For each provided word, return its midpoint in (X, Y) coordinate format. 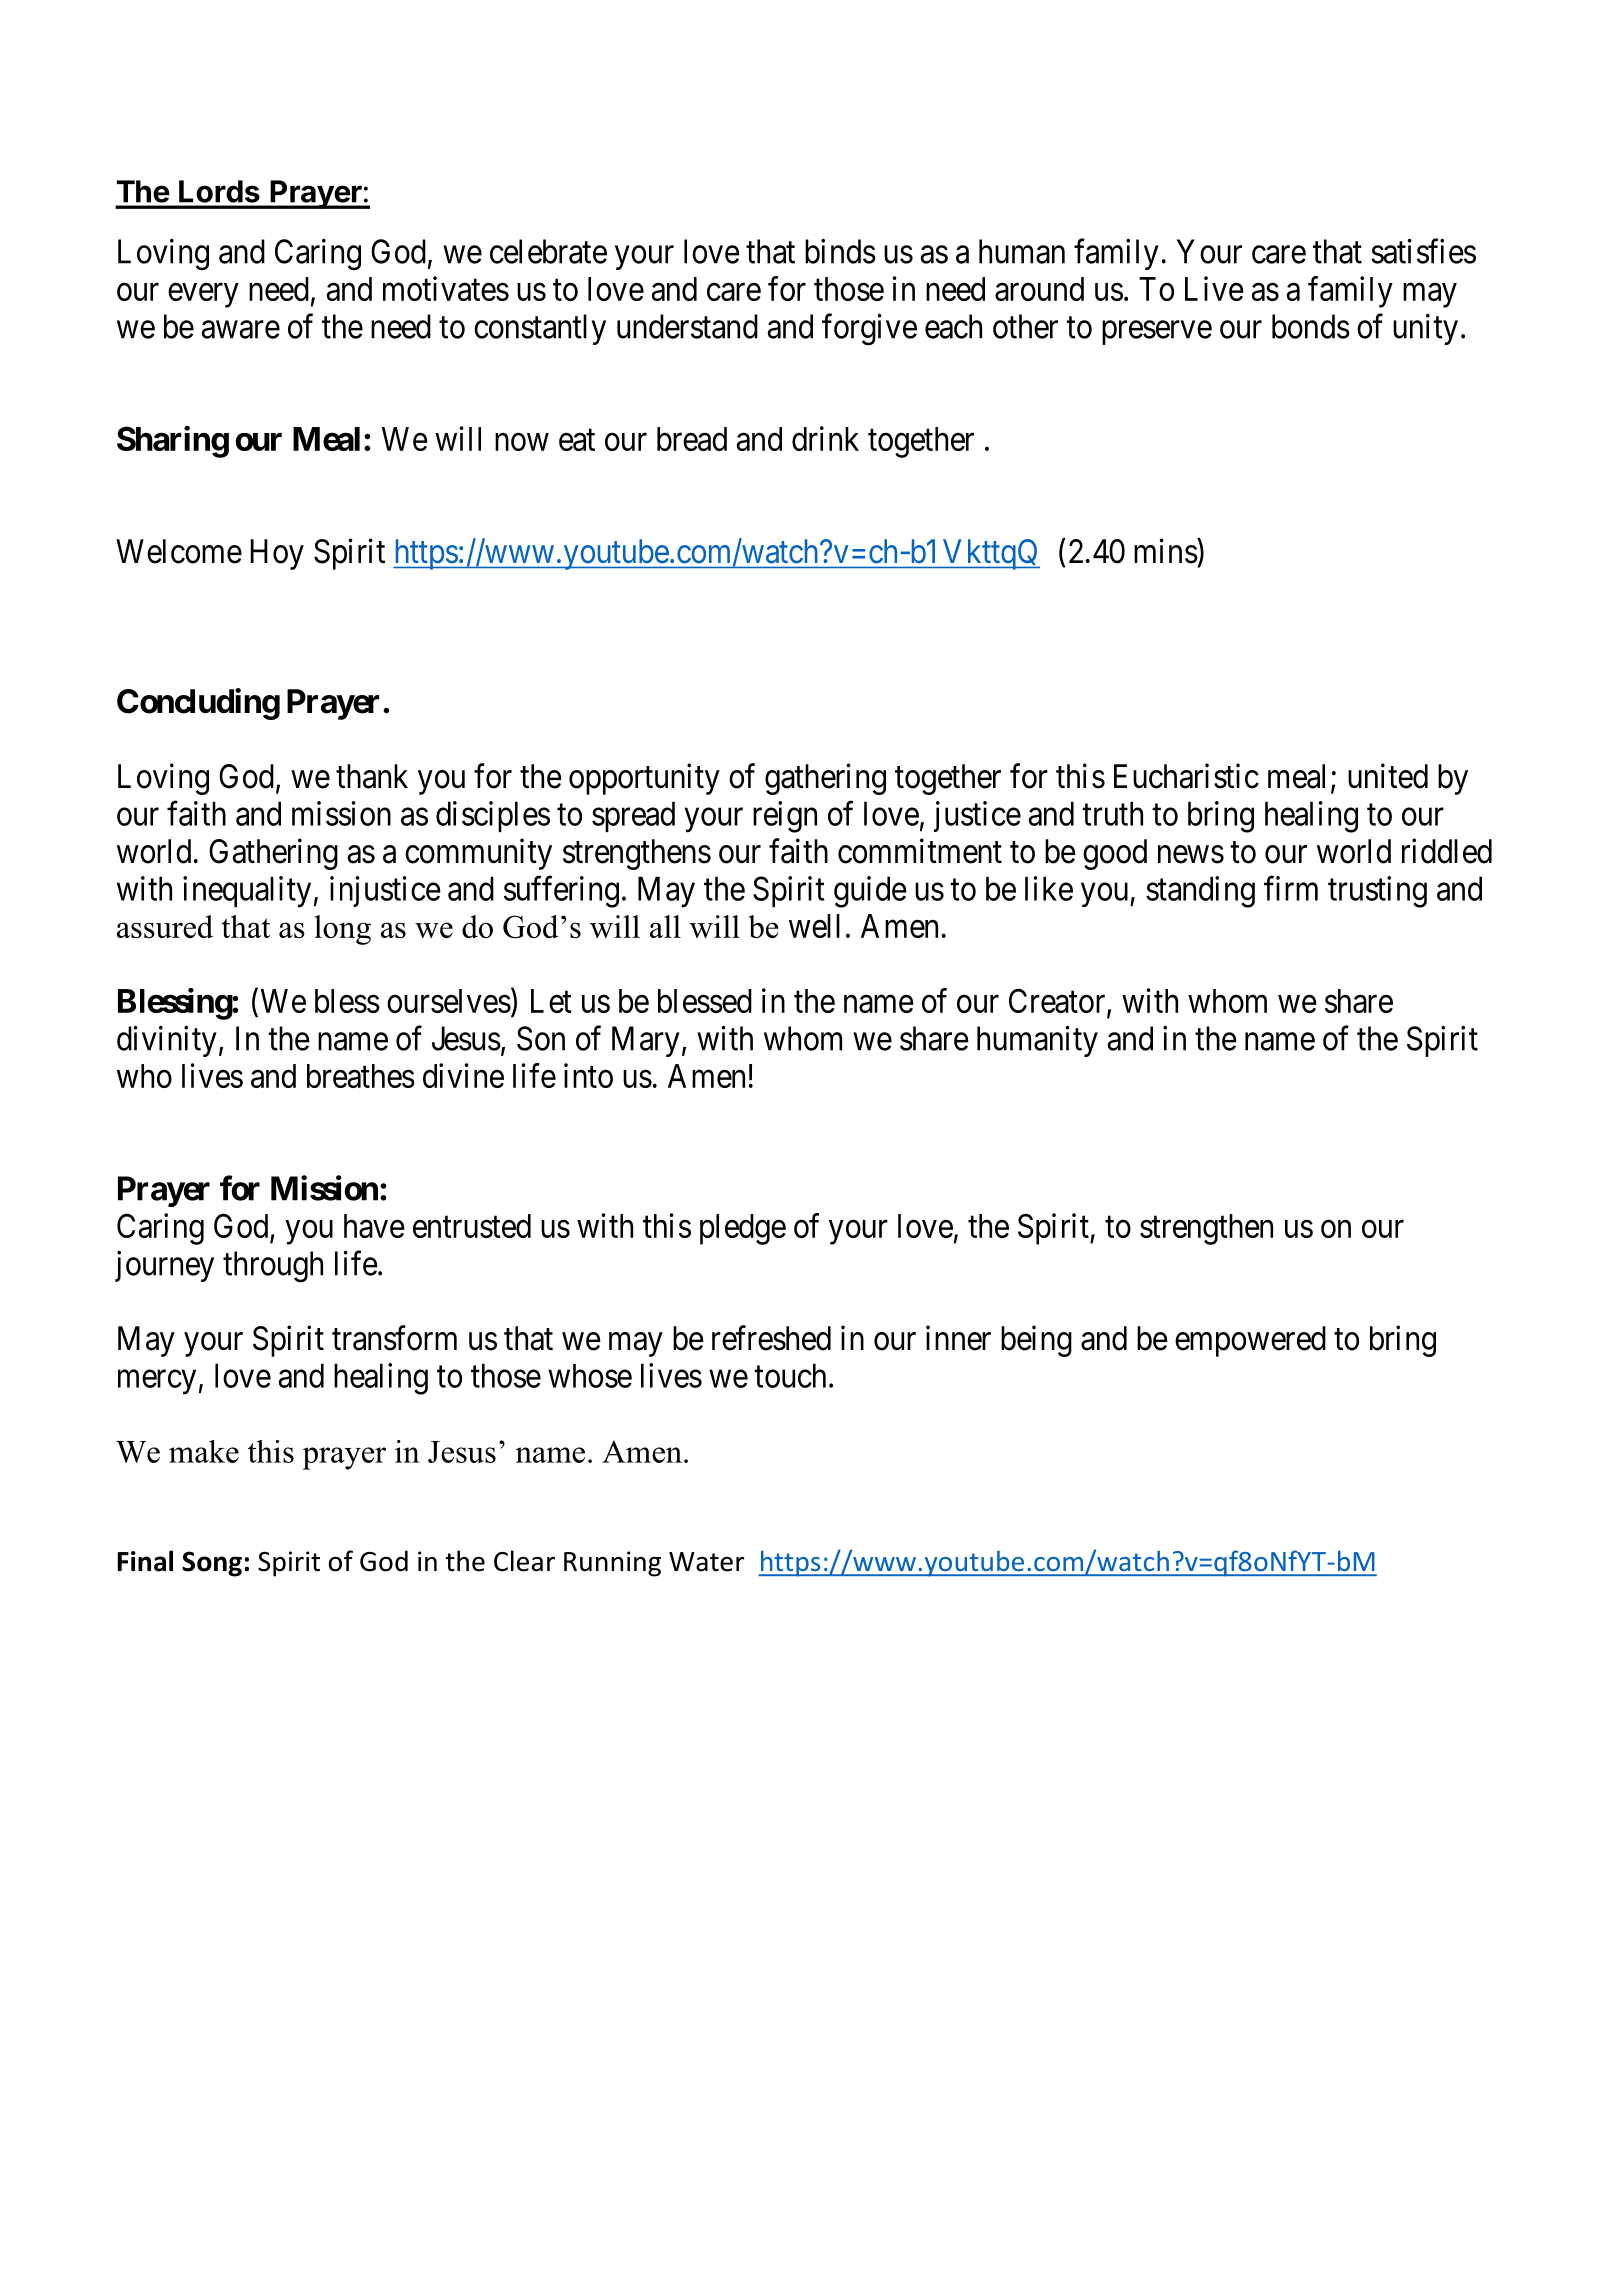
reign (785, 817)
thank (372, 776)
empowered (1250, 1341)
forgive (869, 330)
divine (463, 1075)
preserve (1157, 333)
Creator (1058, 1002)
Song (212, 1564)
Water (706, 1562)
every (203, 295)
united (1388, 776)
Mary (646, 1041)
